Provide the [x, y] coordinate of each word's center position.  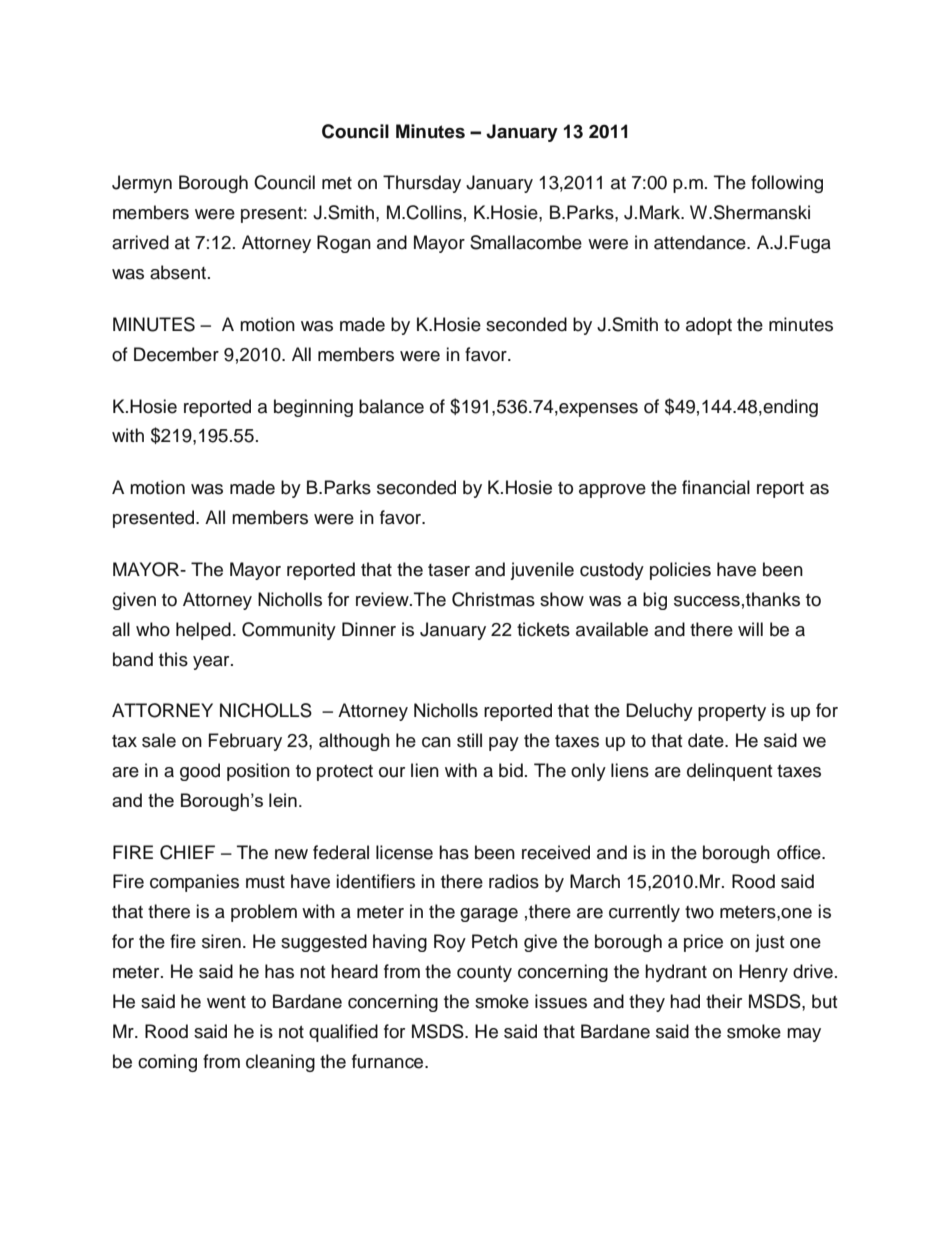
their [724, 1001]
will [750, 629]
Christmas [493, 599]
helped [203, 631]
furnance [389, 1061]
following [787, 184]
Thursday [422, 184]
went [226, 1002]
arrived [140, 242]
